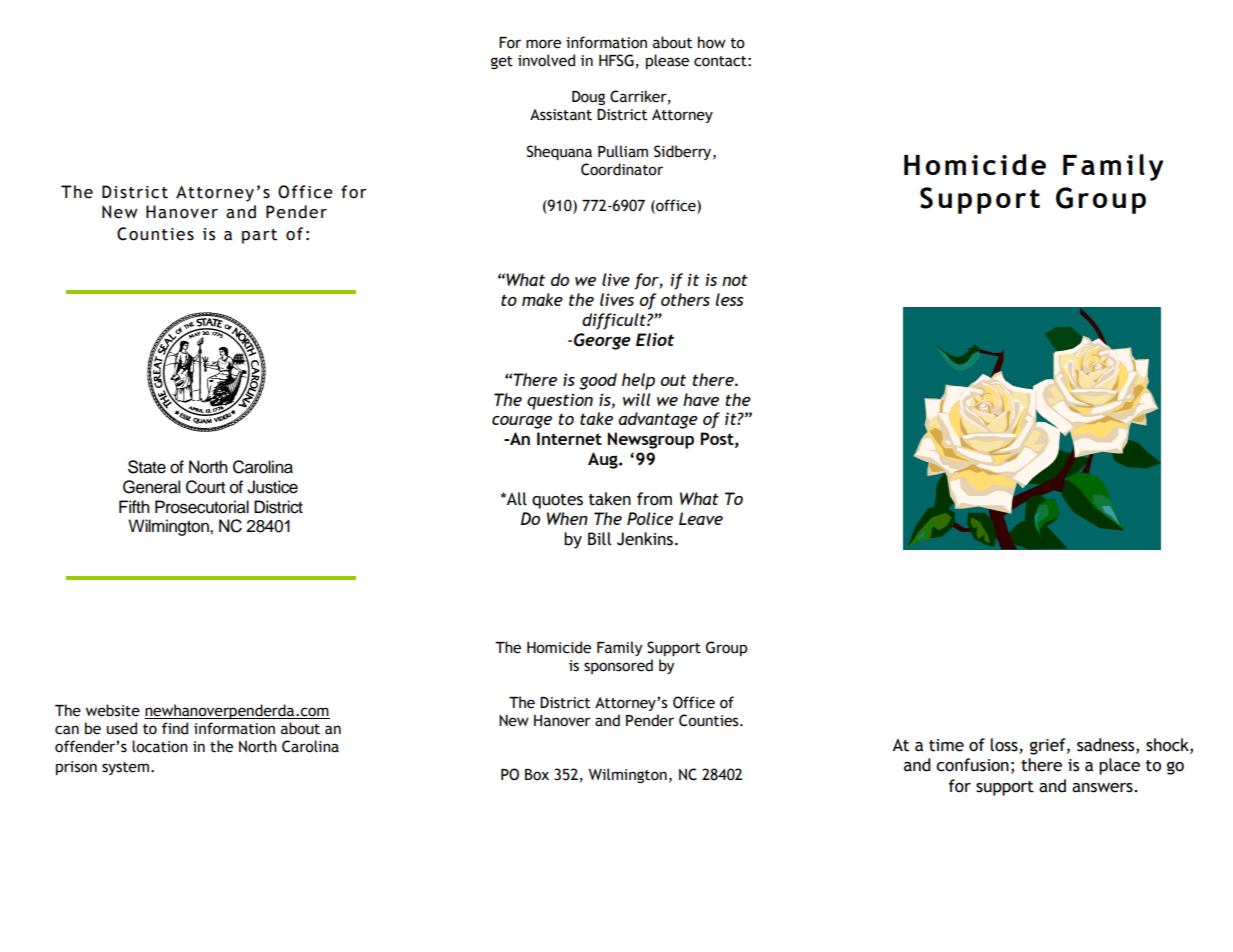  Describe the element at coordinates (658, 420) in the screenshot. I see `advantage` at that location.
